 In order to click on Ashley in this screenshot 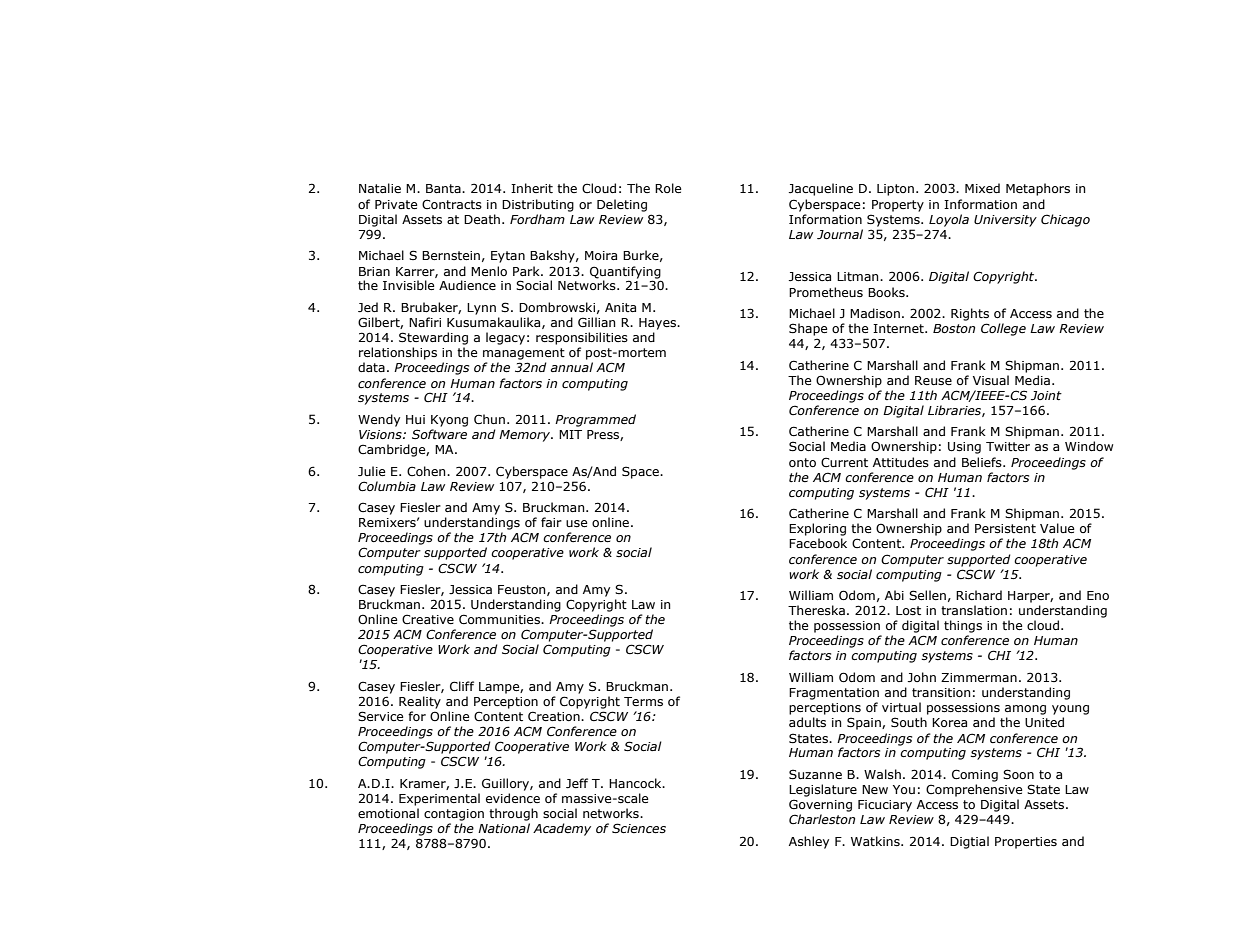, I will do `click(809, 842)`.
